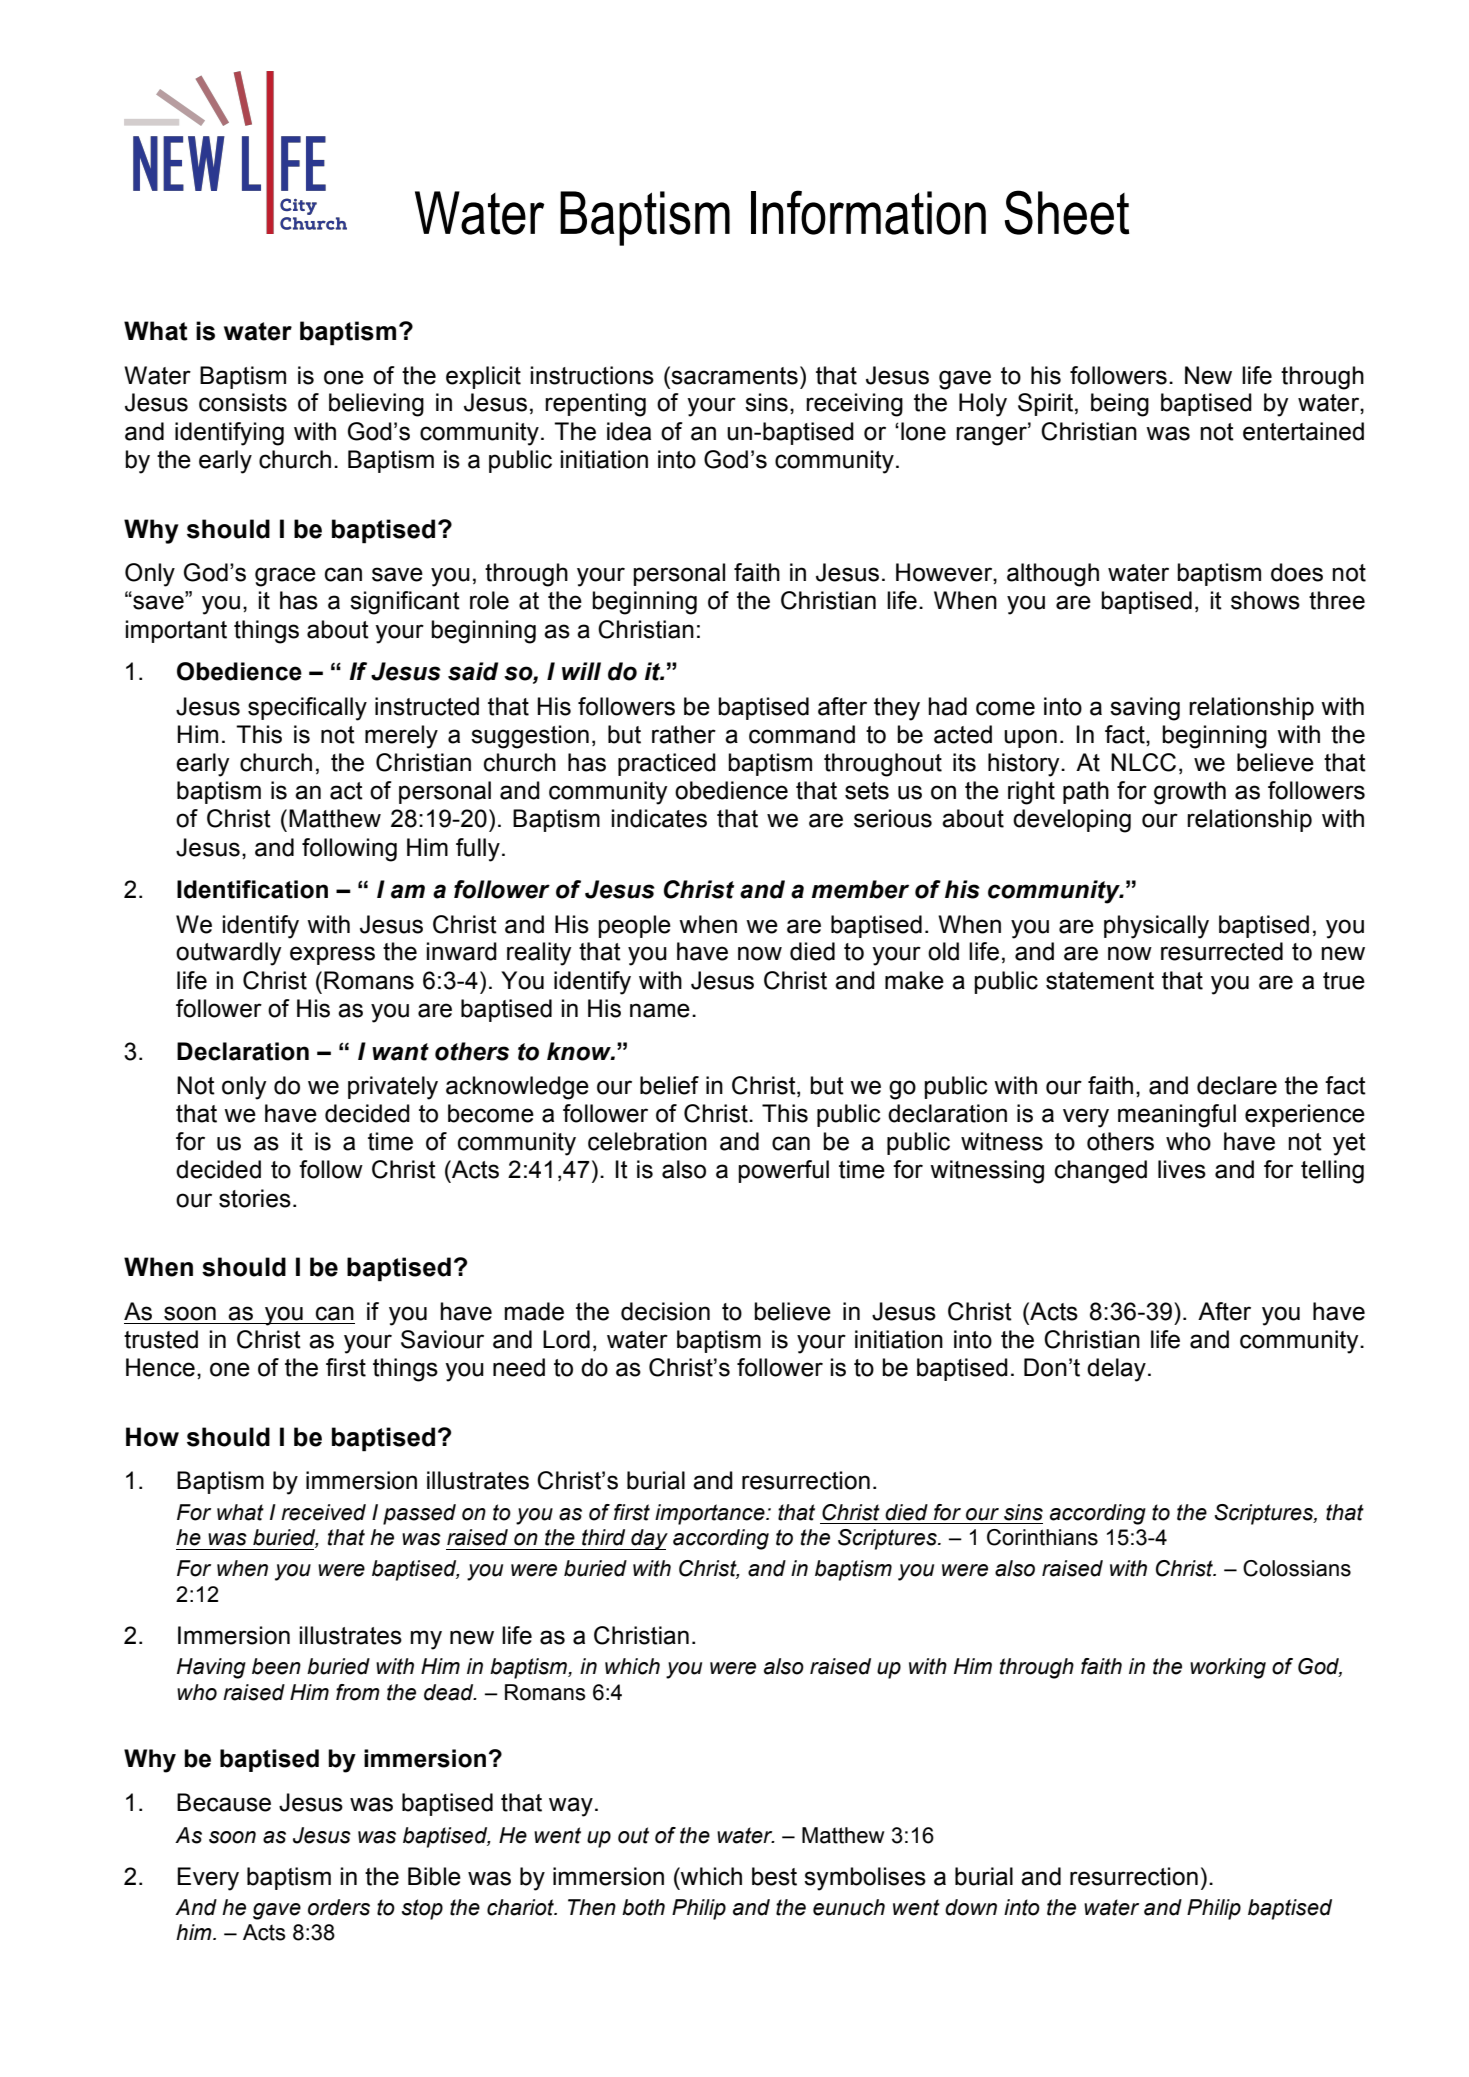  Describe the element at coordinates (339, 1907) in the screenshot. I see `orders` at that location.
